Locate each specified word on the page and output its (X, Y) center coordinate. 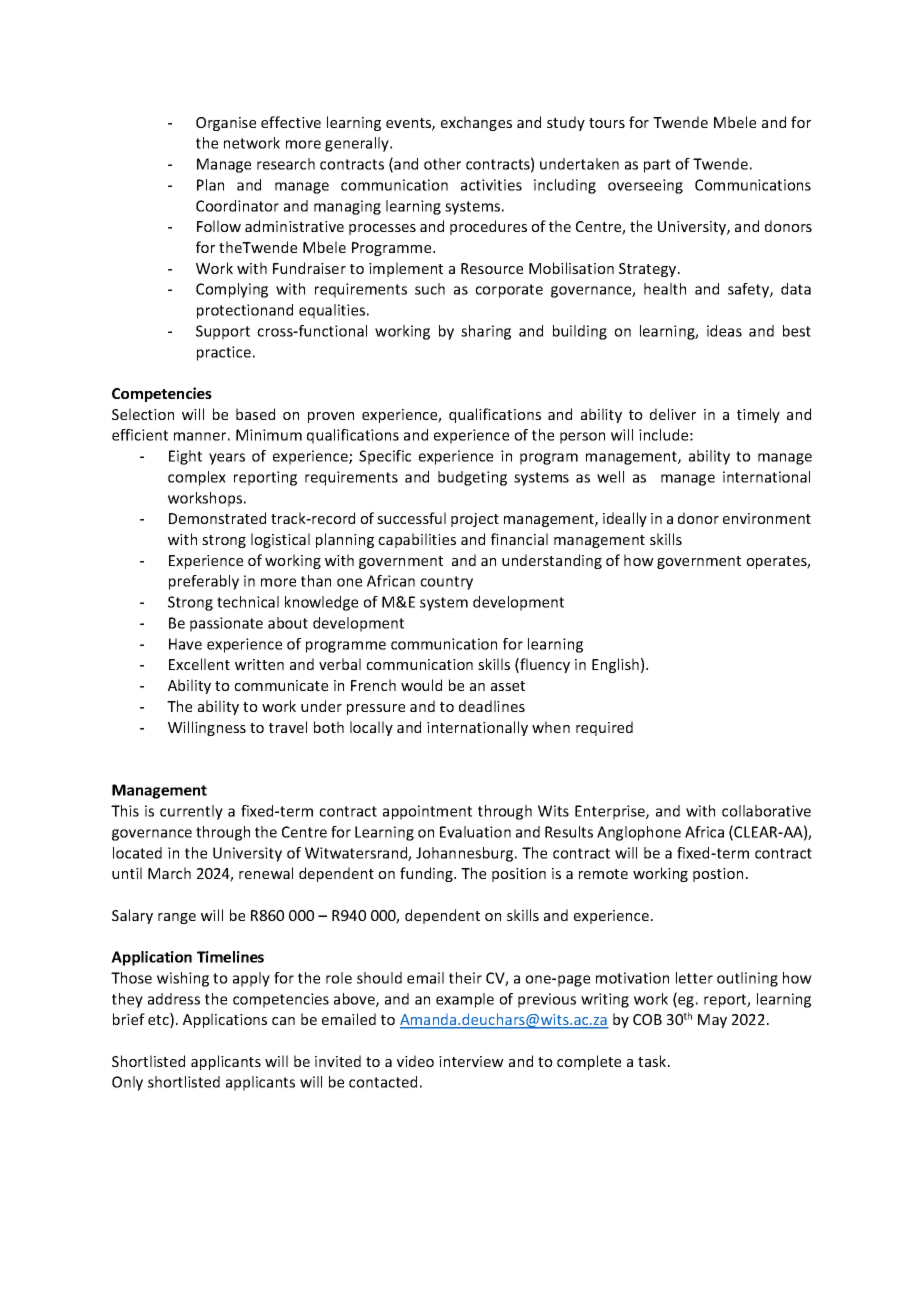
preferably (204, 582)
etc (159, 1020)
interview (471, 1061)
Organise (226, 124)
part (657, 166)
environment (767, 518)
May (712, 1021)
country (446, 583)
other (442, 164)
